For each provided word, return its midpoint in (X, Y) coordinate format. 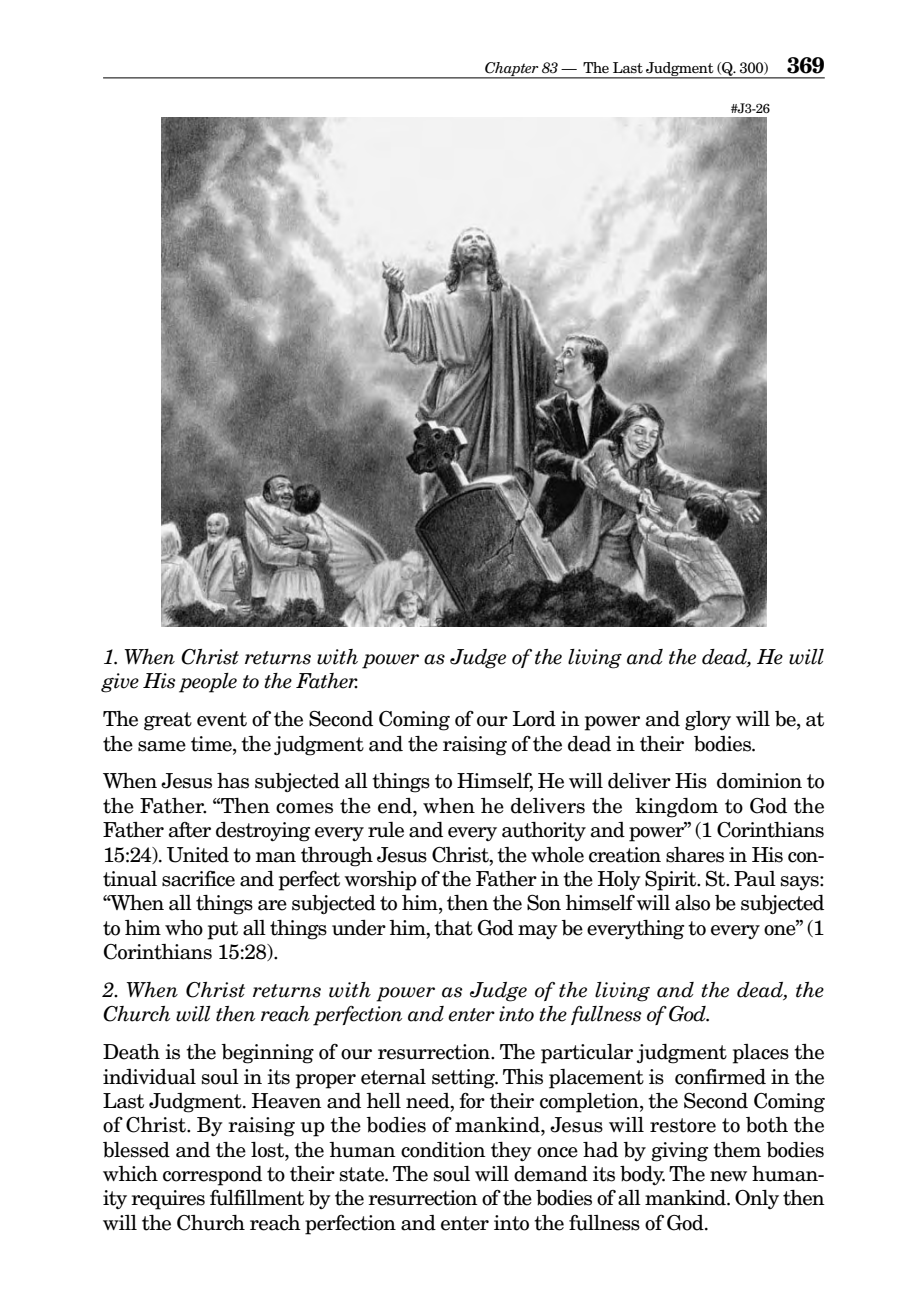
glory (708, 721)
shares (695, 855)
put (223, 930)
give (120, 683)
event (222, 719)
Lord (534, 719)
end (396, 806)
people (208, 683)
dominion (759, 781)
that (453, 928)
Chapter (512, 70)
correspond (212, 1176)
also (692, 903)
